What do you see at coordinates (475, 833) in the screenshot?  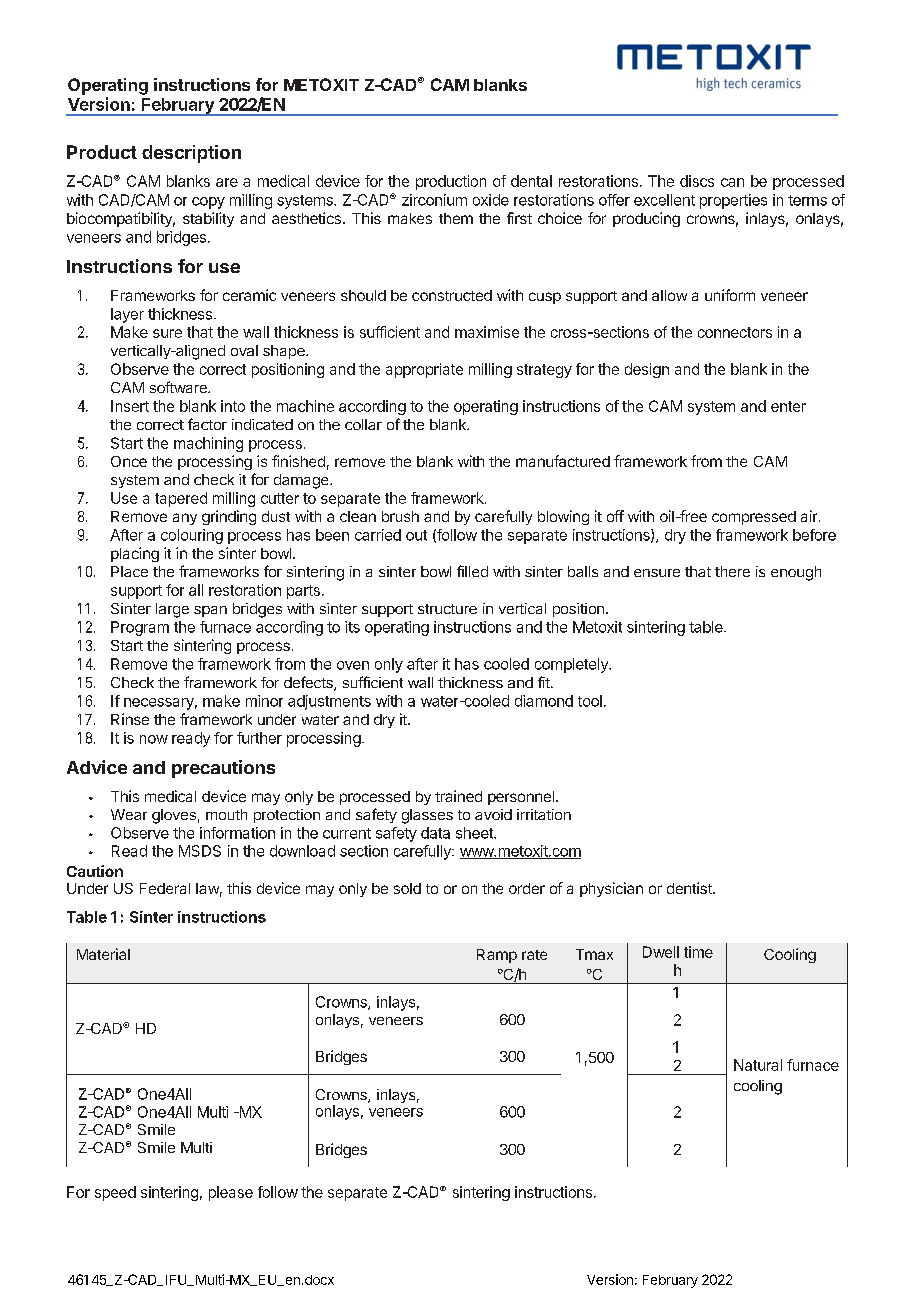 I see `sheet` at bounding box center [475, 833].
